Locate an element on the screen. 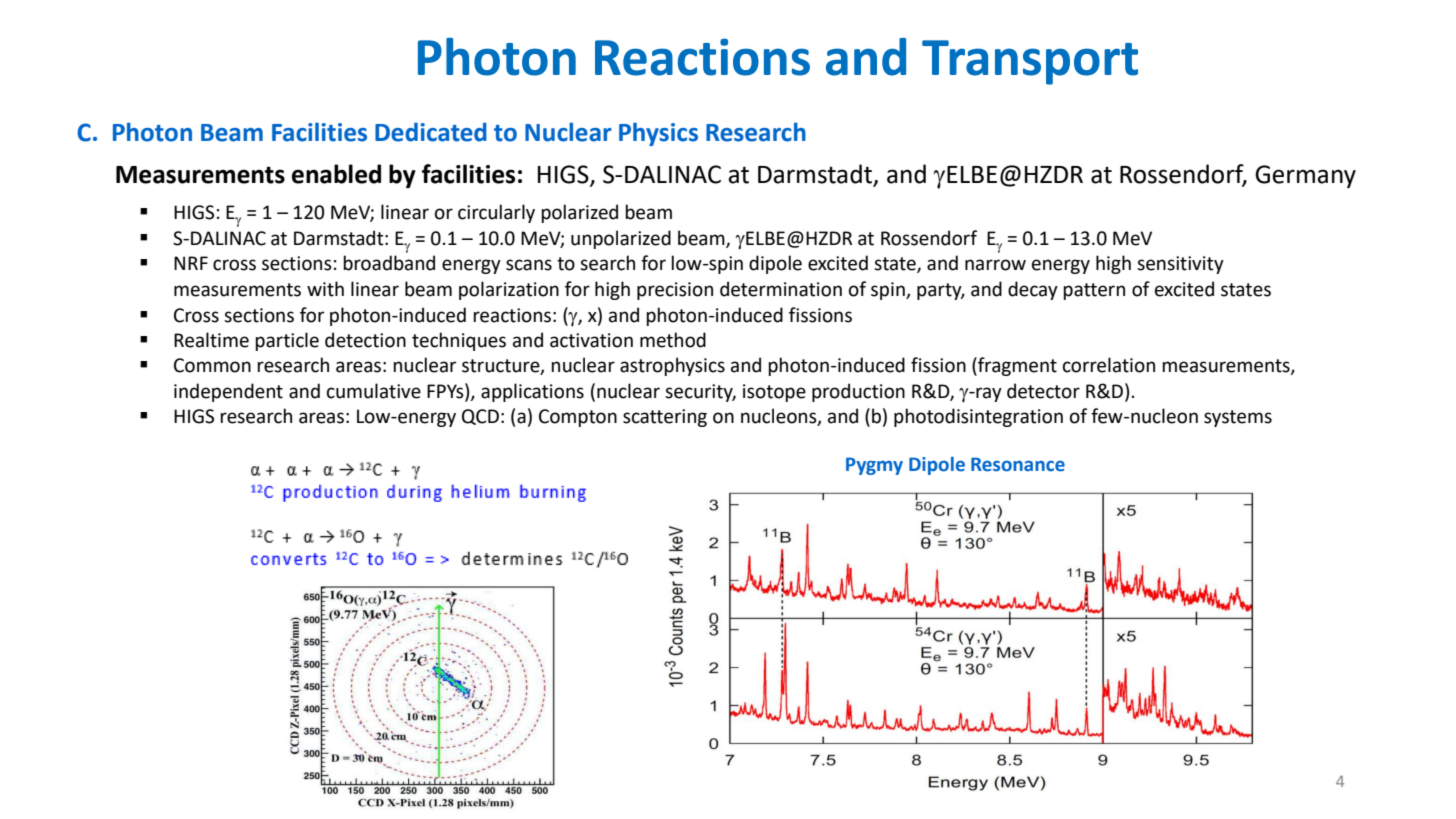 Image resolution: width=1456 pixels, height=819 pixels. enabled is located at coordinates (336, 174).
